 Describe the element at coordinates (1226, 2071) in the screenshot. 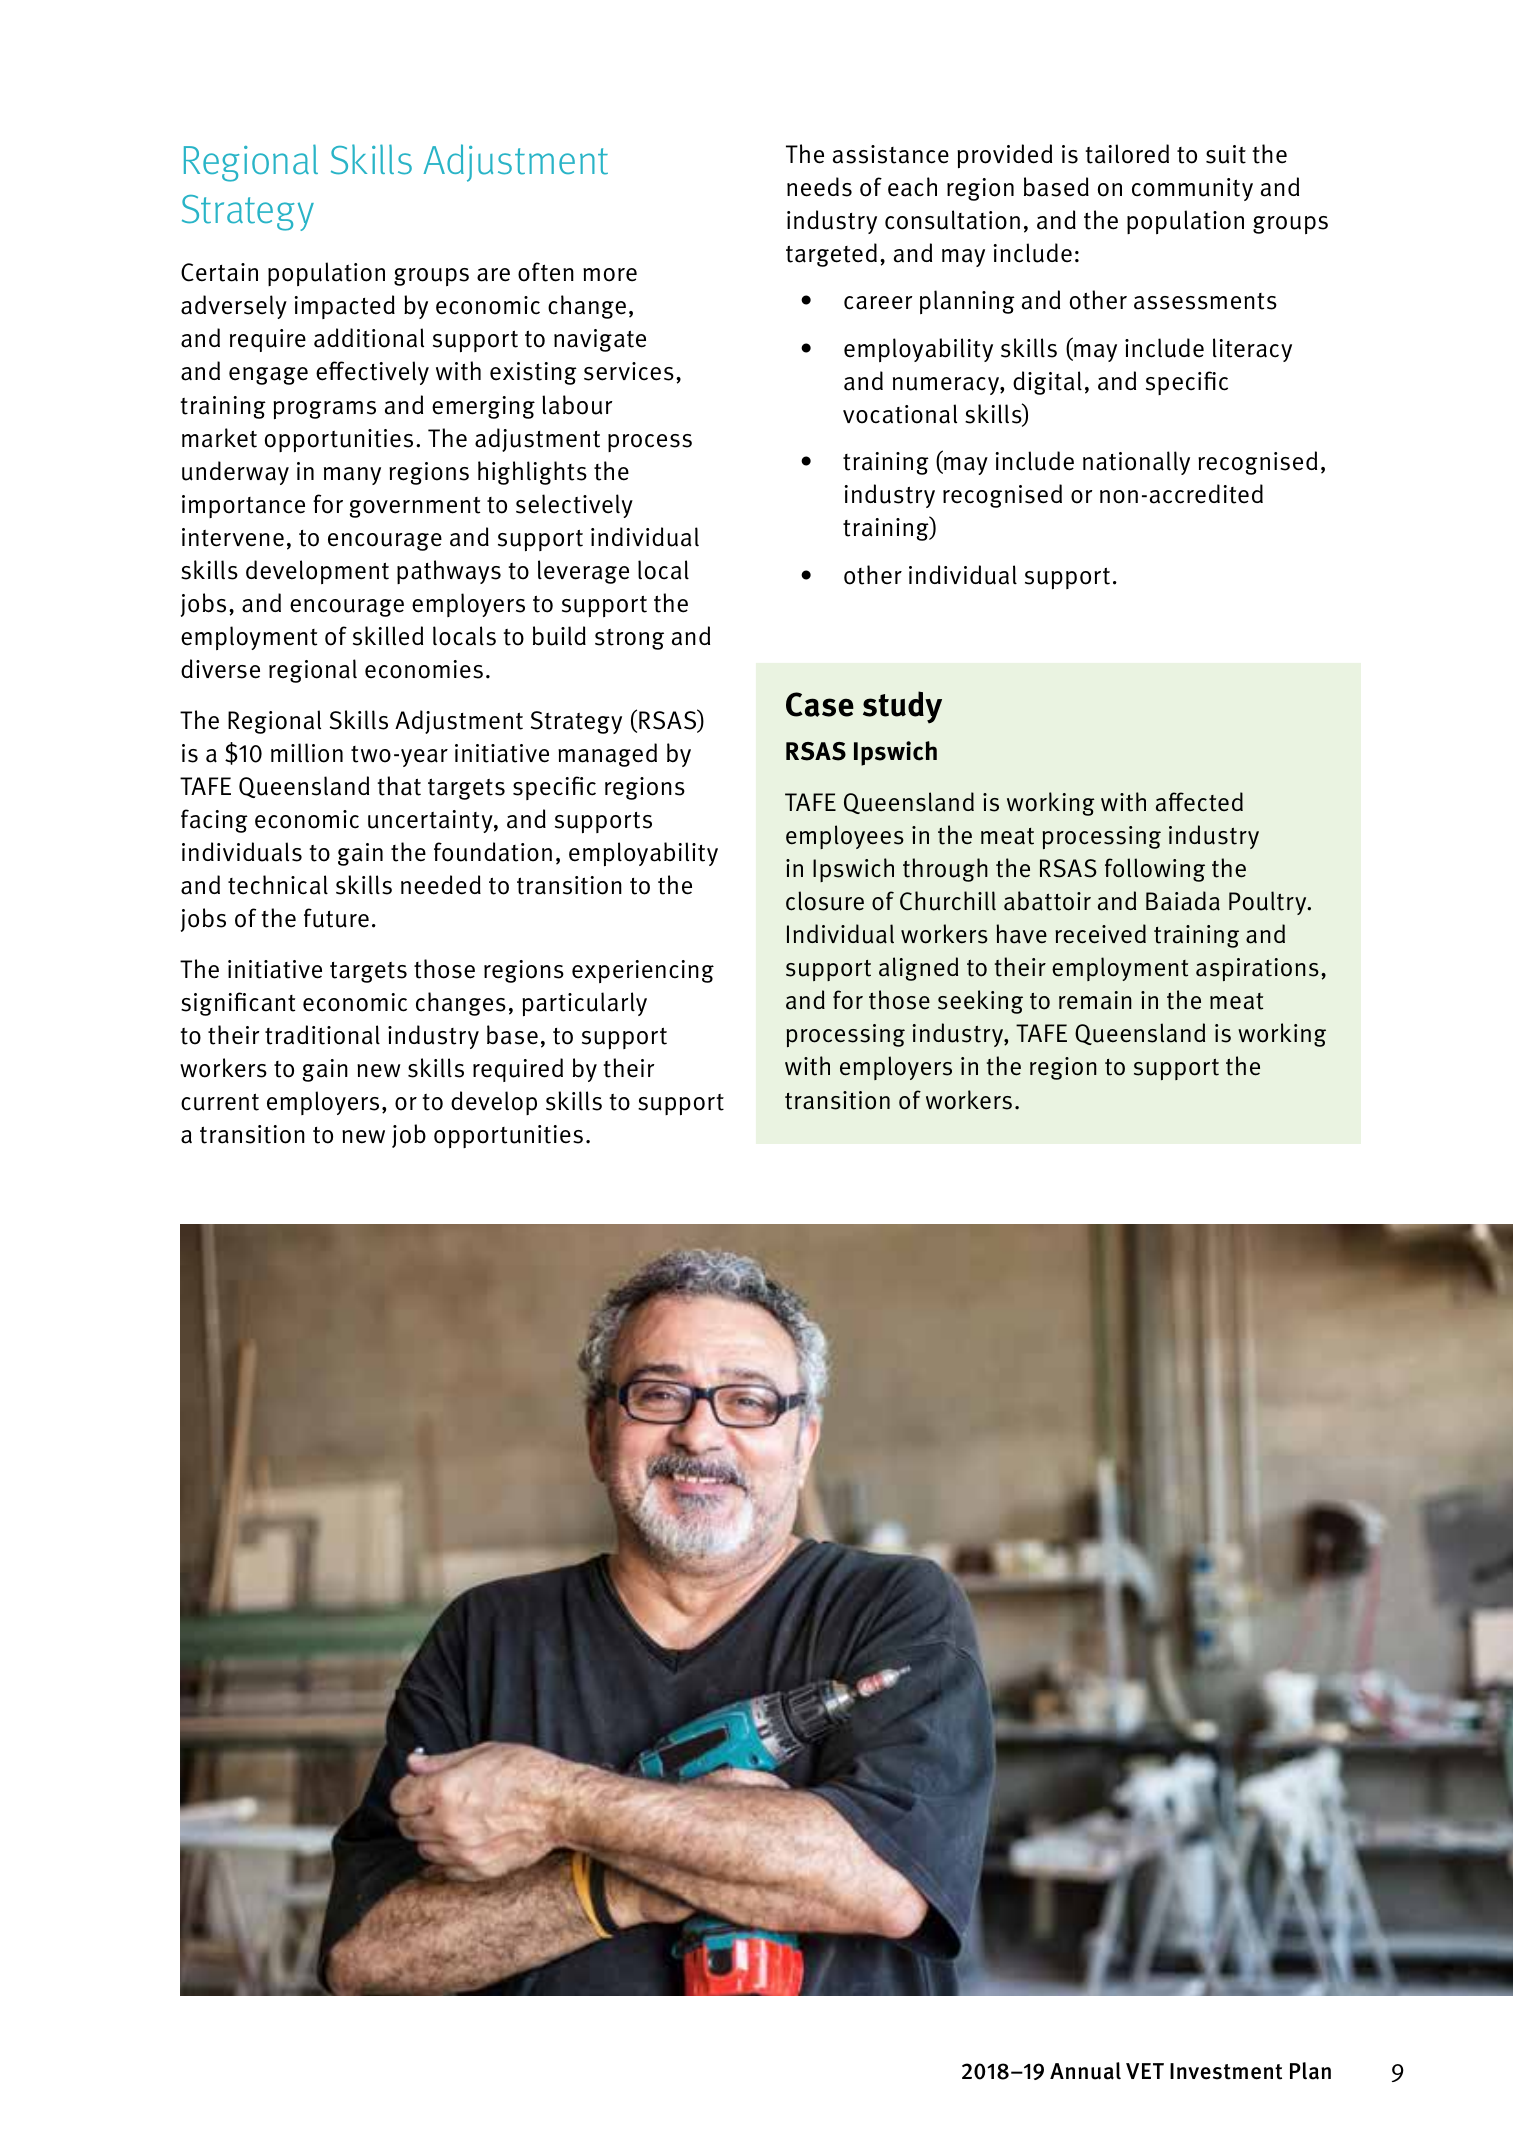

I see `Investment` at that location.
